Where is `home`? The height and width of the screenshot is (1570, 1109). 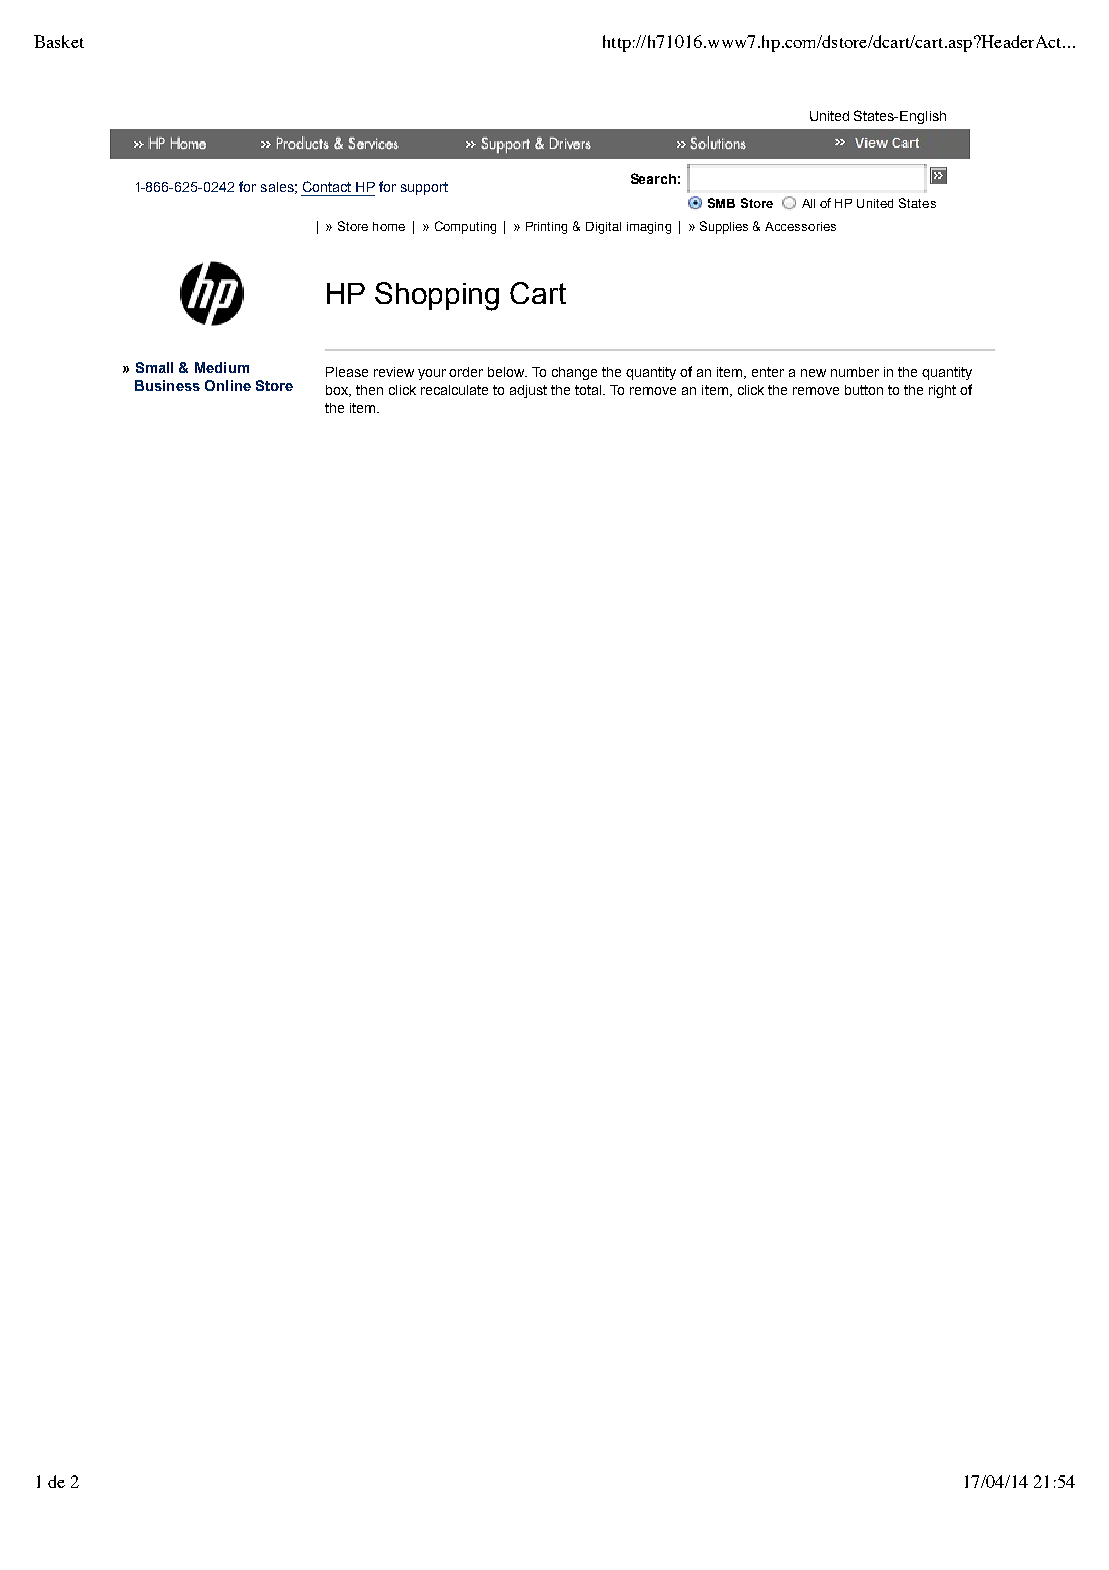 home is located at coordinates (389, 226).
